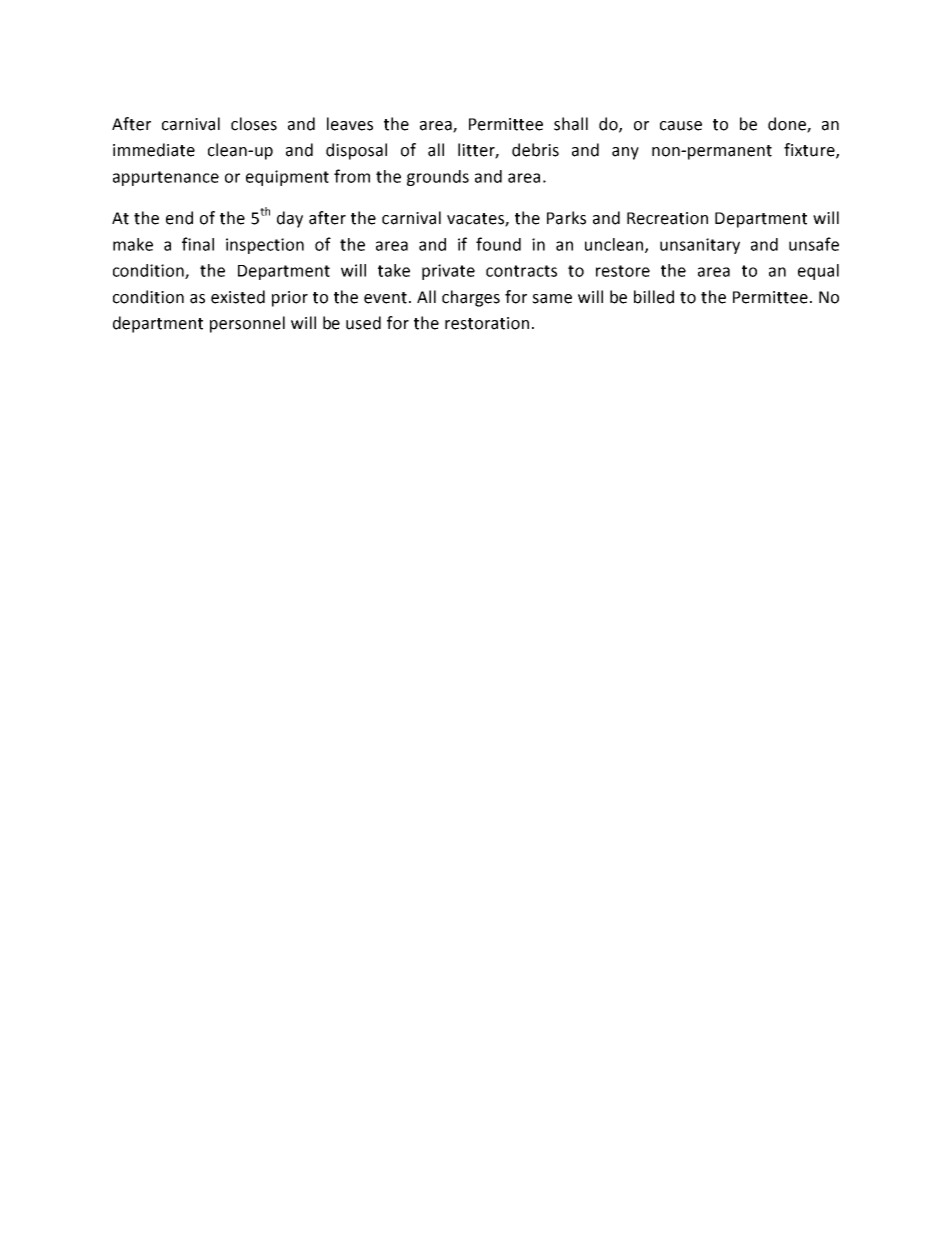 The height and width of the image is (1233, 952). What do you see at coordinates (487, 323) in the image?
I see `restoration` at bounding box center [487, 323].
